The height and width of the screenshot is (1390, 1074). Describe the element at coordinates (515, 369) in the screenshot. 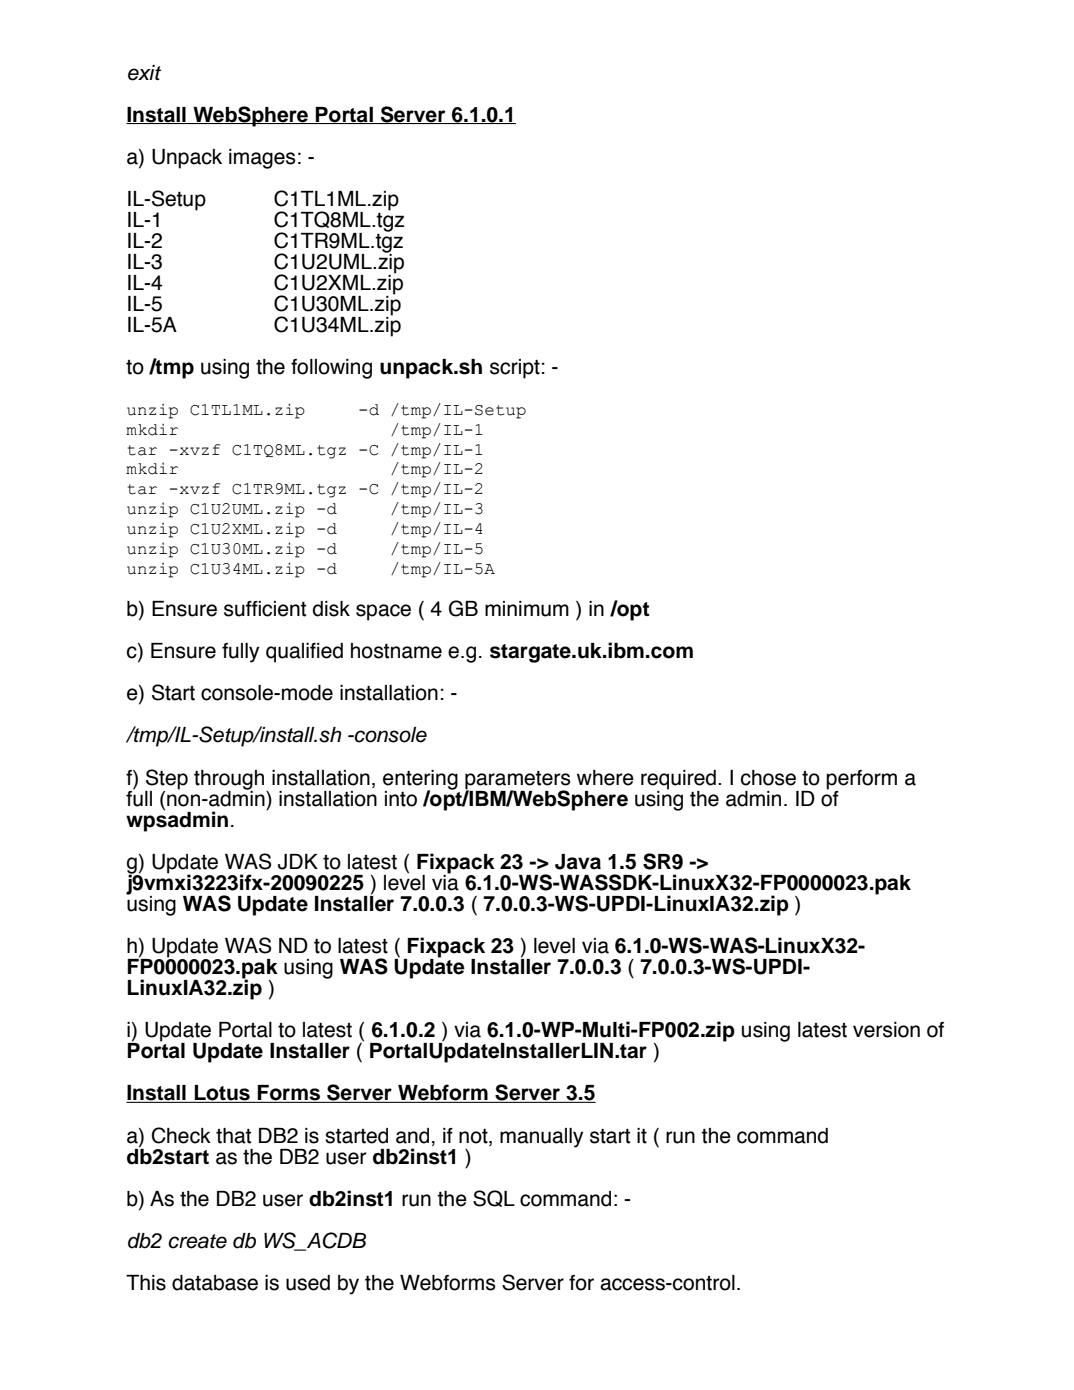

I see `script` at that location.
